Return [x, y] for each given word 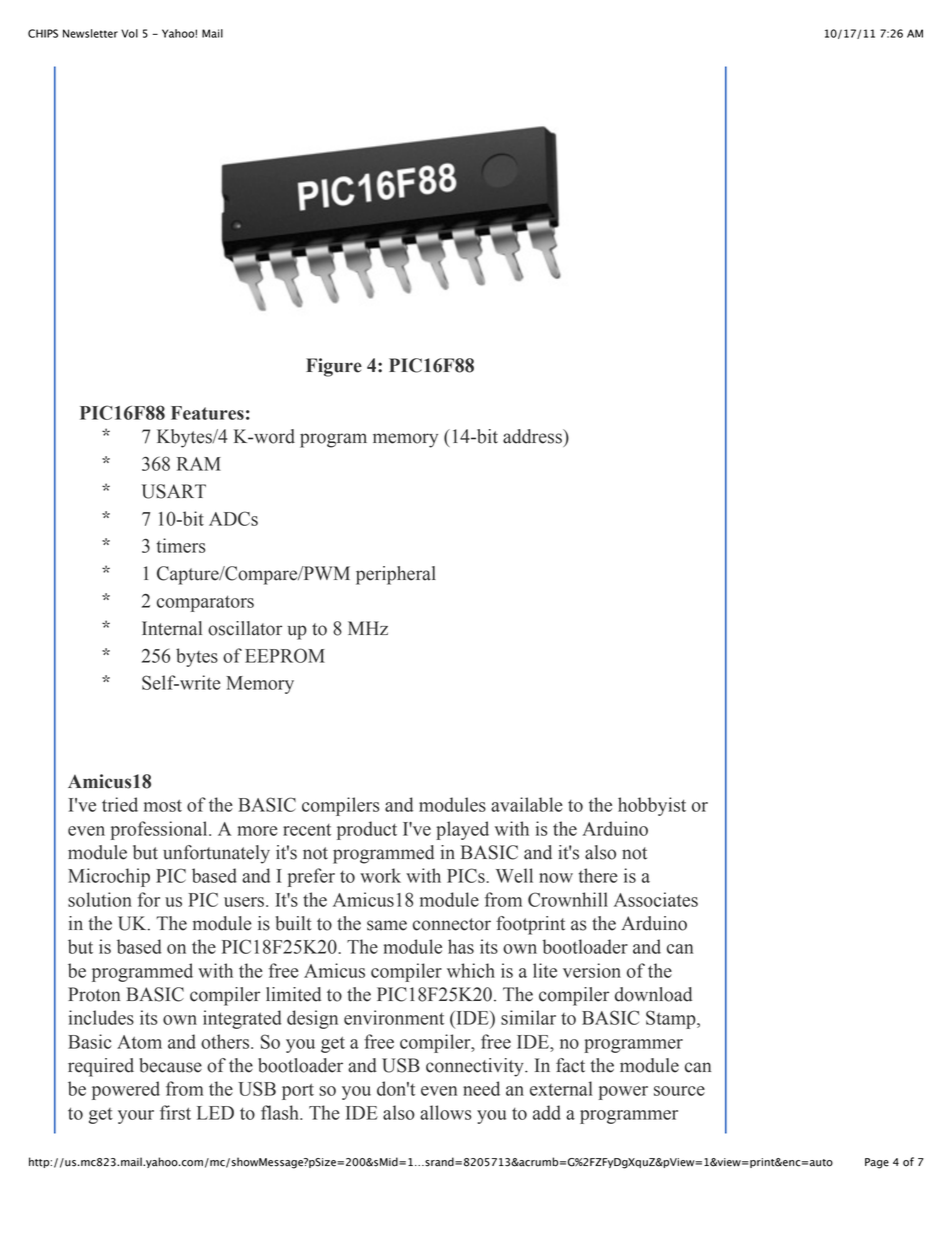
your [136, 1117]
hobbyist [652, 806]
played [462, 830]
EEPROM [285, 655]
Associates [656, 899]
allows [445, 1112]
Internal [172, 628]
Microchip [109, 877]
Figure [334, 367]
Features [207, 413]
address [533, 436]
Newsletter [90, 33]
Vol [129, 33]
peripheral [396, 575]
